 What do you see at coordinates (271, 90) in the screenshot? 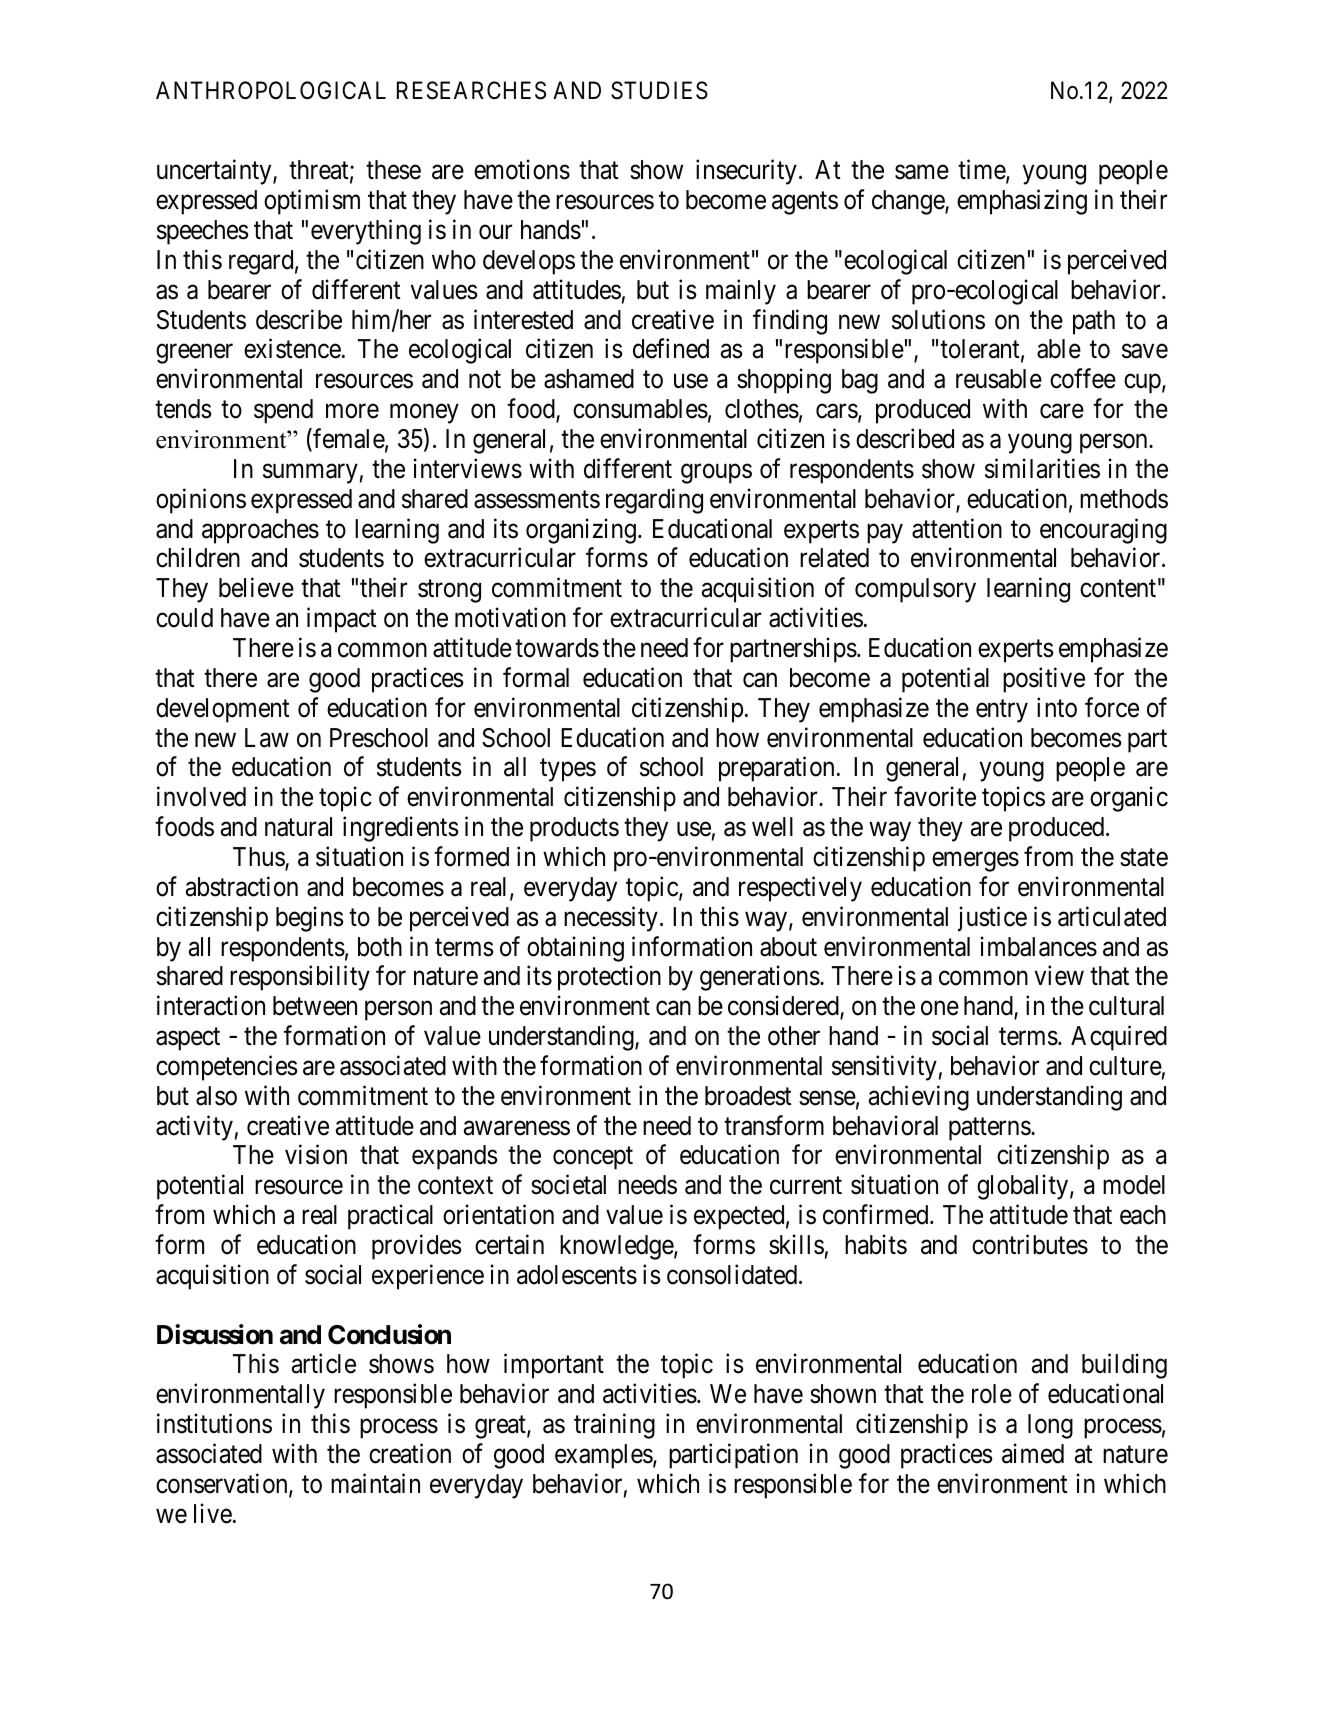
I see `ANTHROPOLOGICAL` at bounding box center [271, 90].
